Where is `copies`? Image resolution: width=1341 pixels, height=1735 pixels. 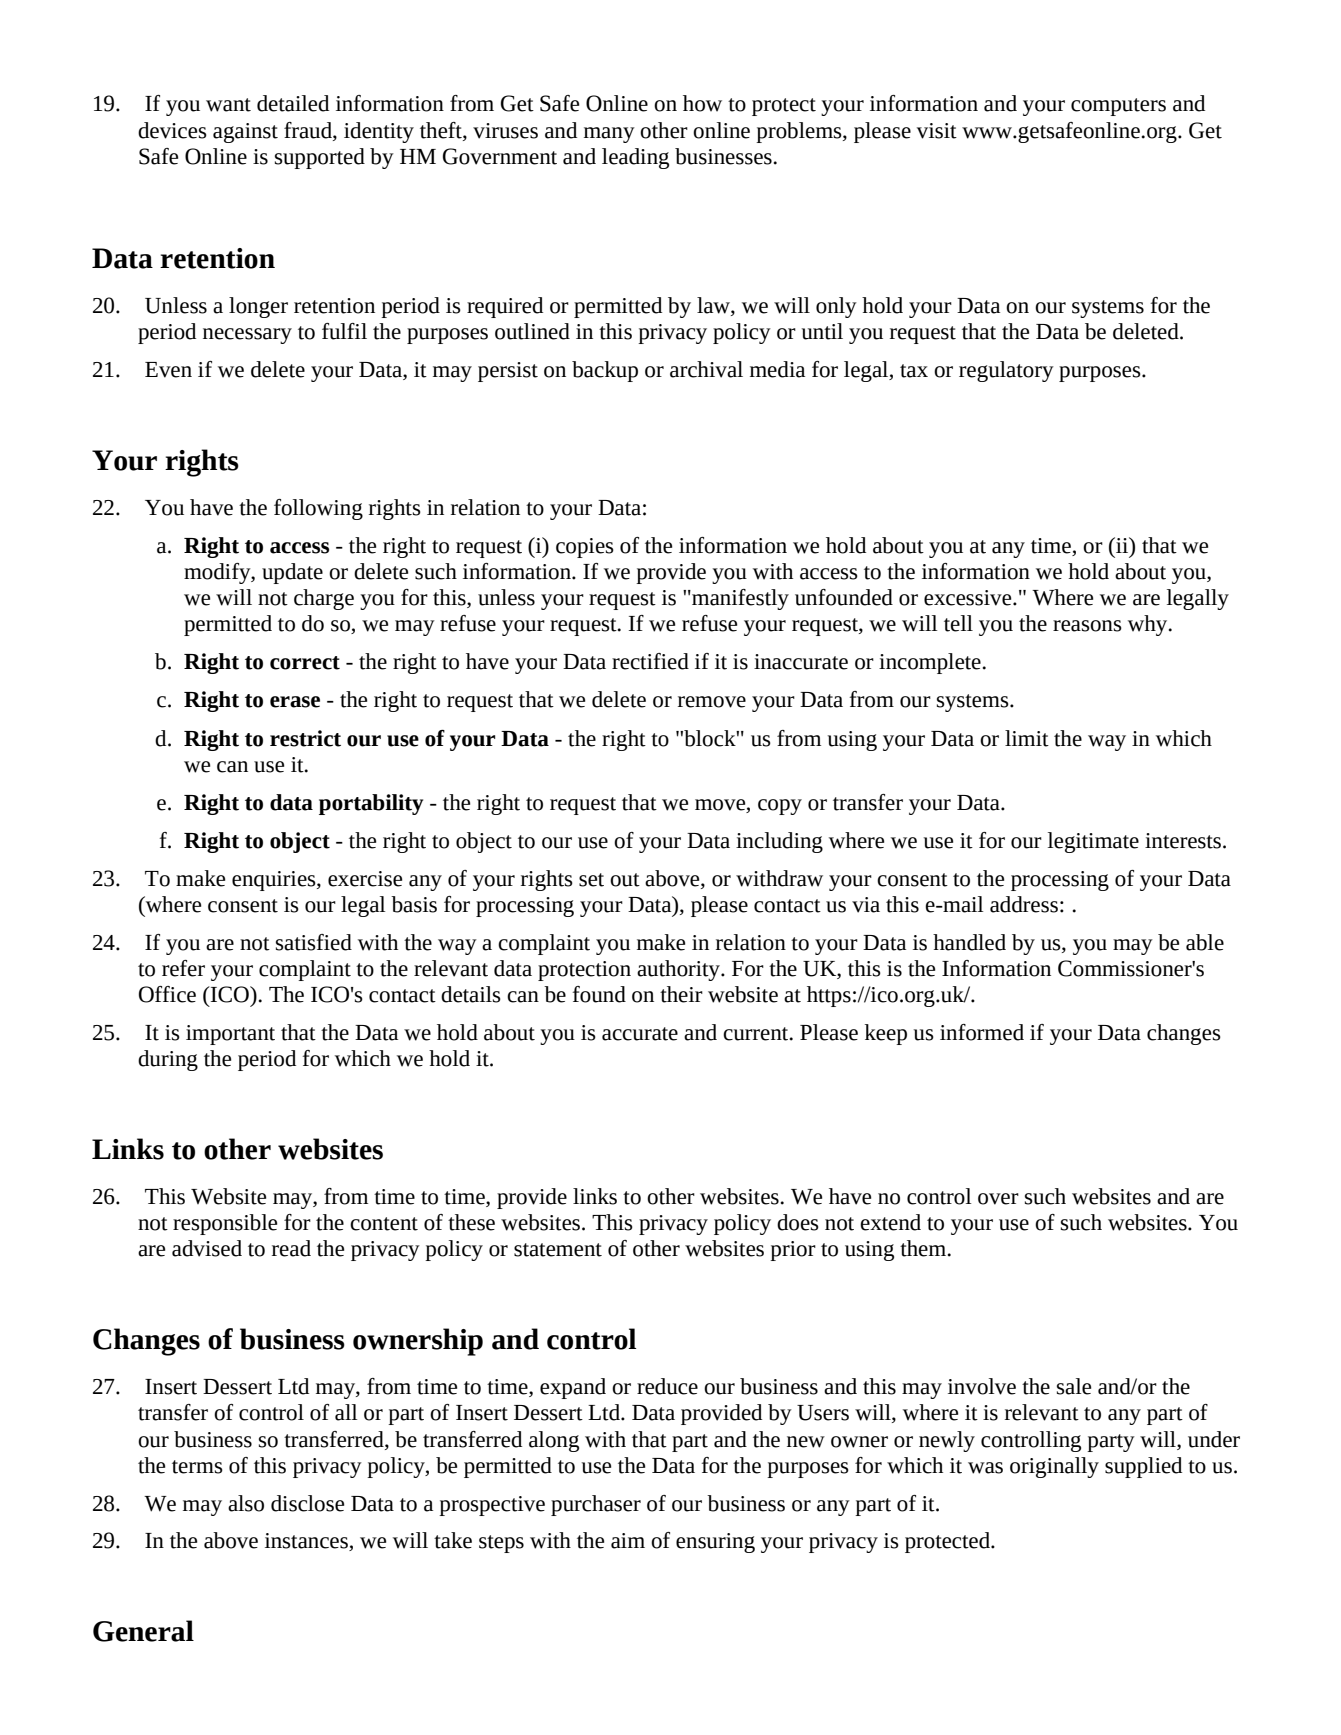
copies is located at coordinates (585, 548).
